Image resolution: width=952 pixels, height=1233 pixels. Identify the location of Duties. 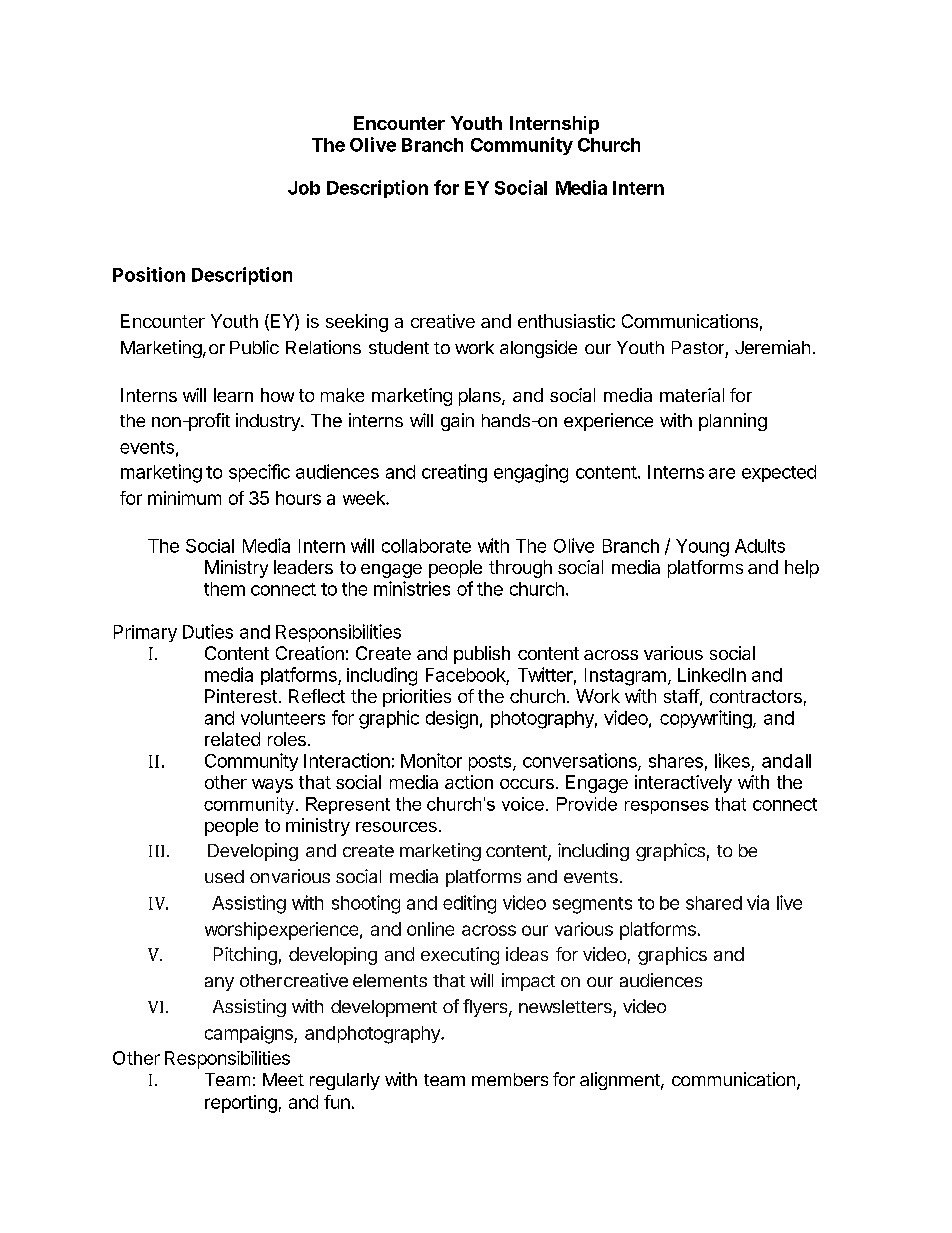
(208, 631).
